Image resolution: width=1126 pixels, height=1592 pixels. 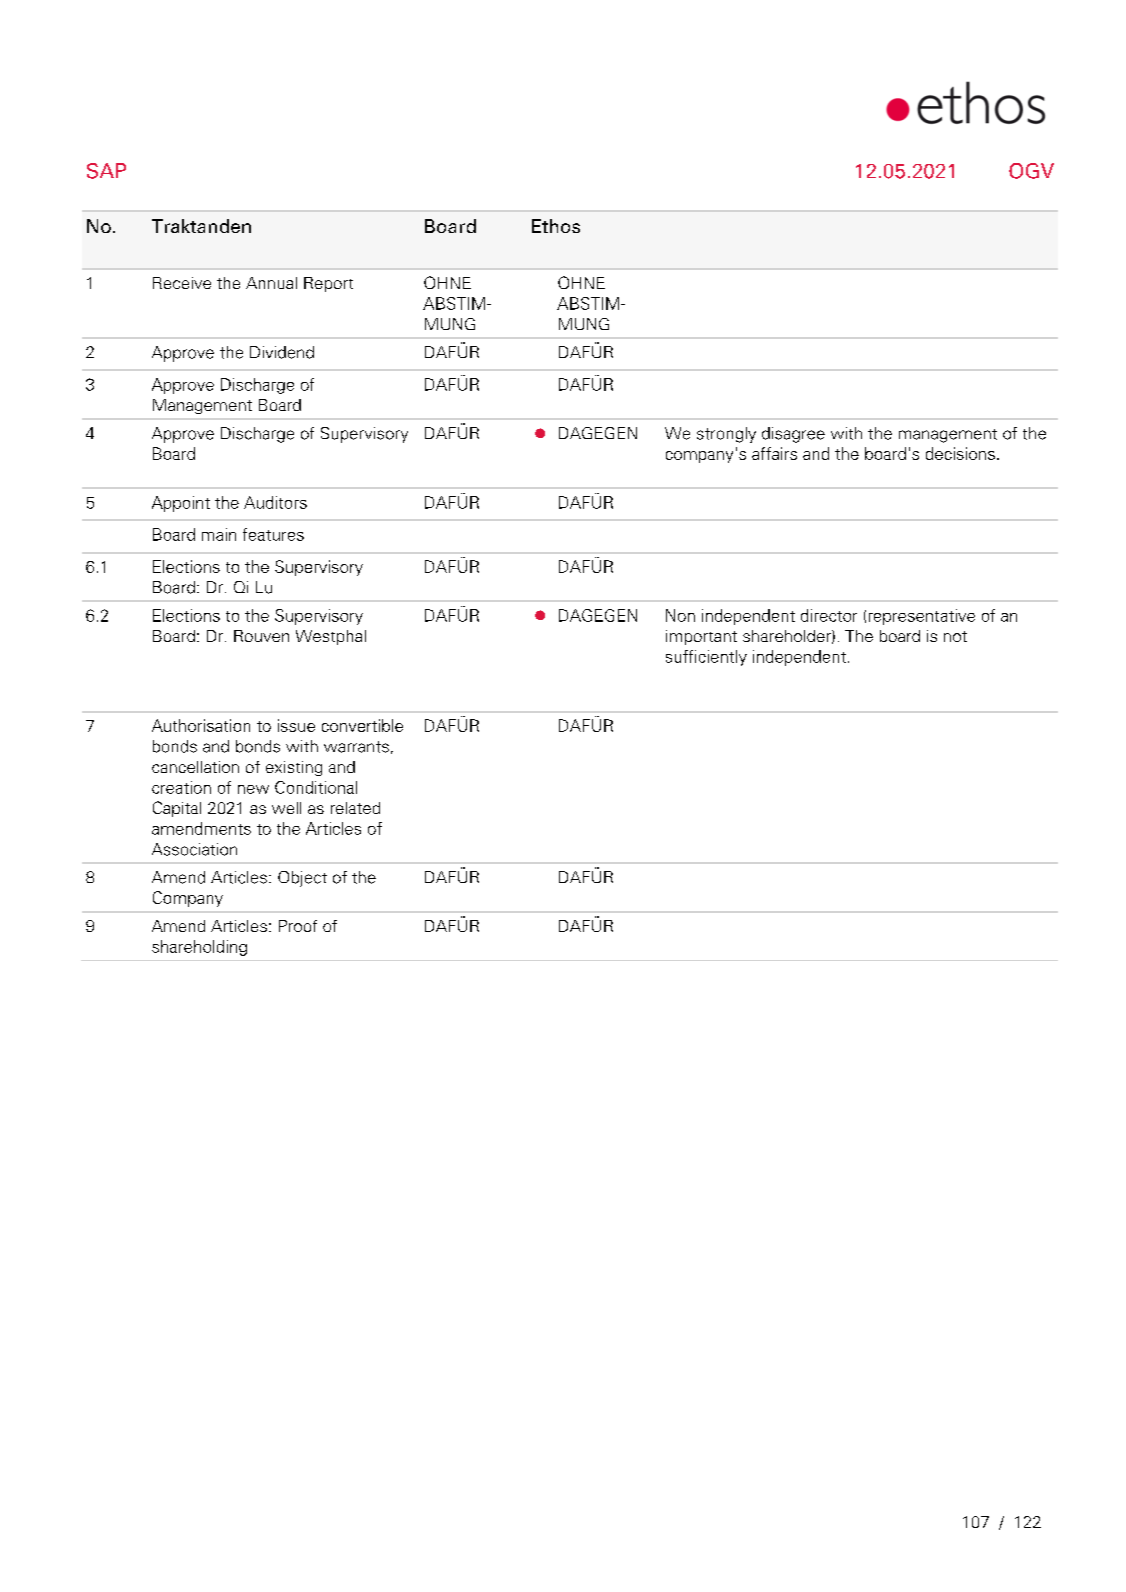 I want to click on Appoint, so click(x=181, y=504).
